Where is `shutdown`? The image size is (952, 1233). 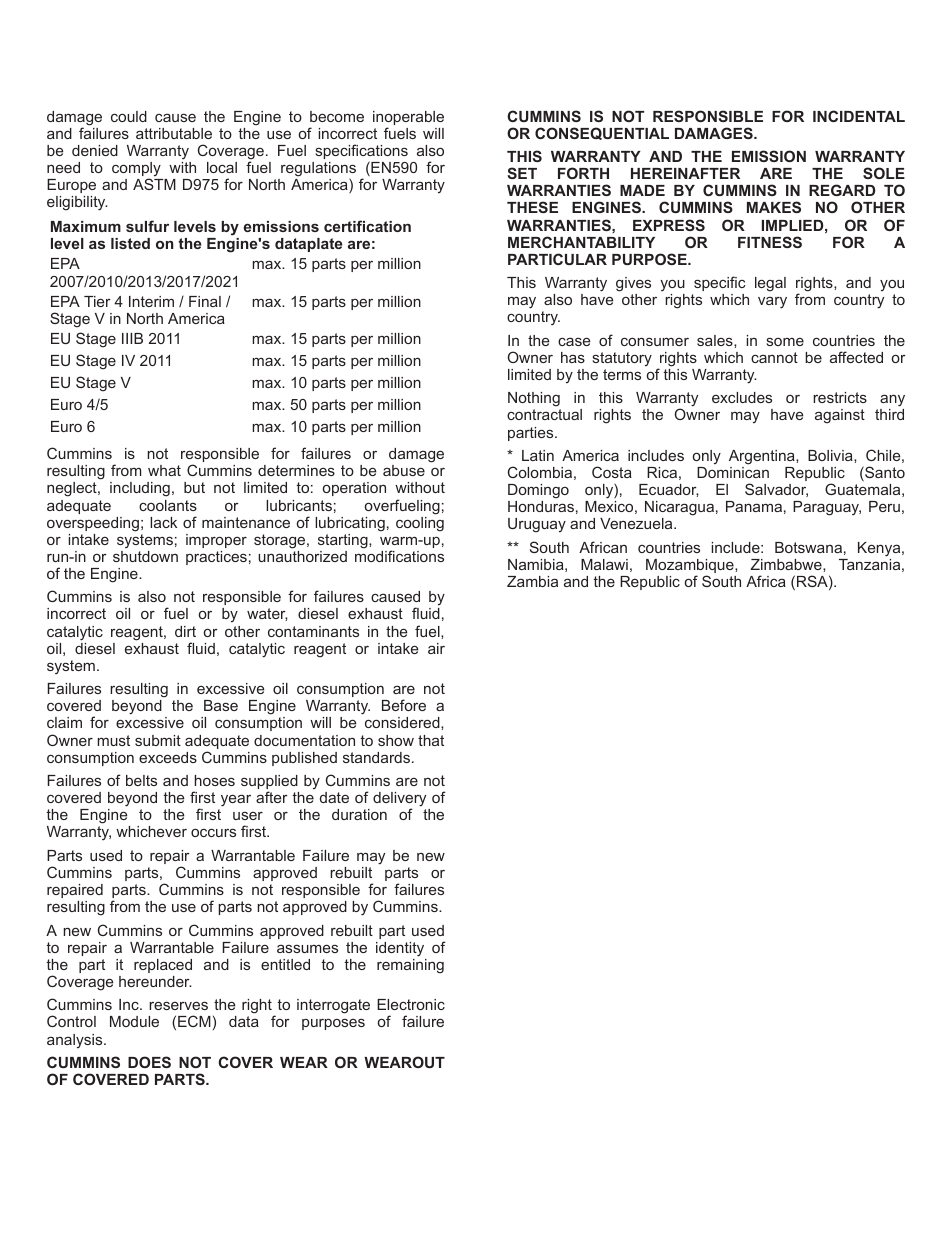 shutdown is located at coordinates (145, 556).
